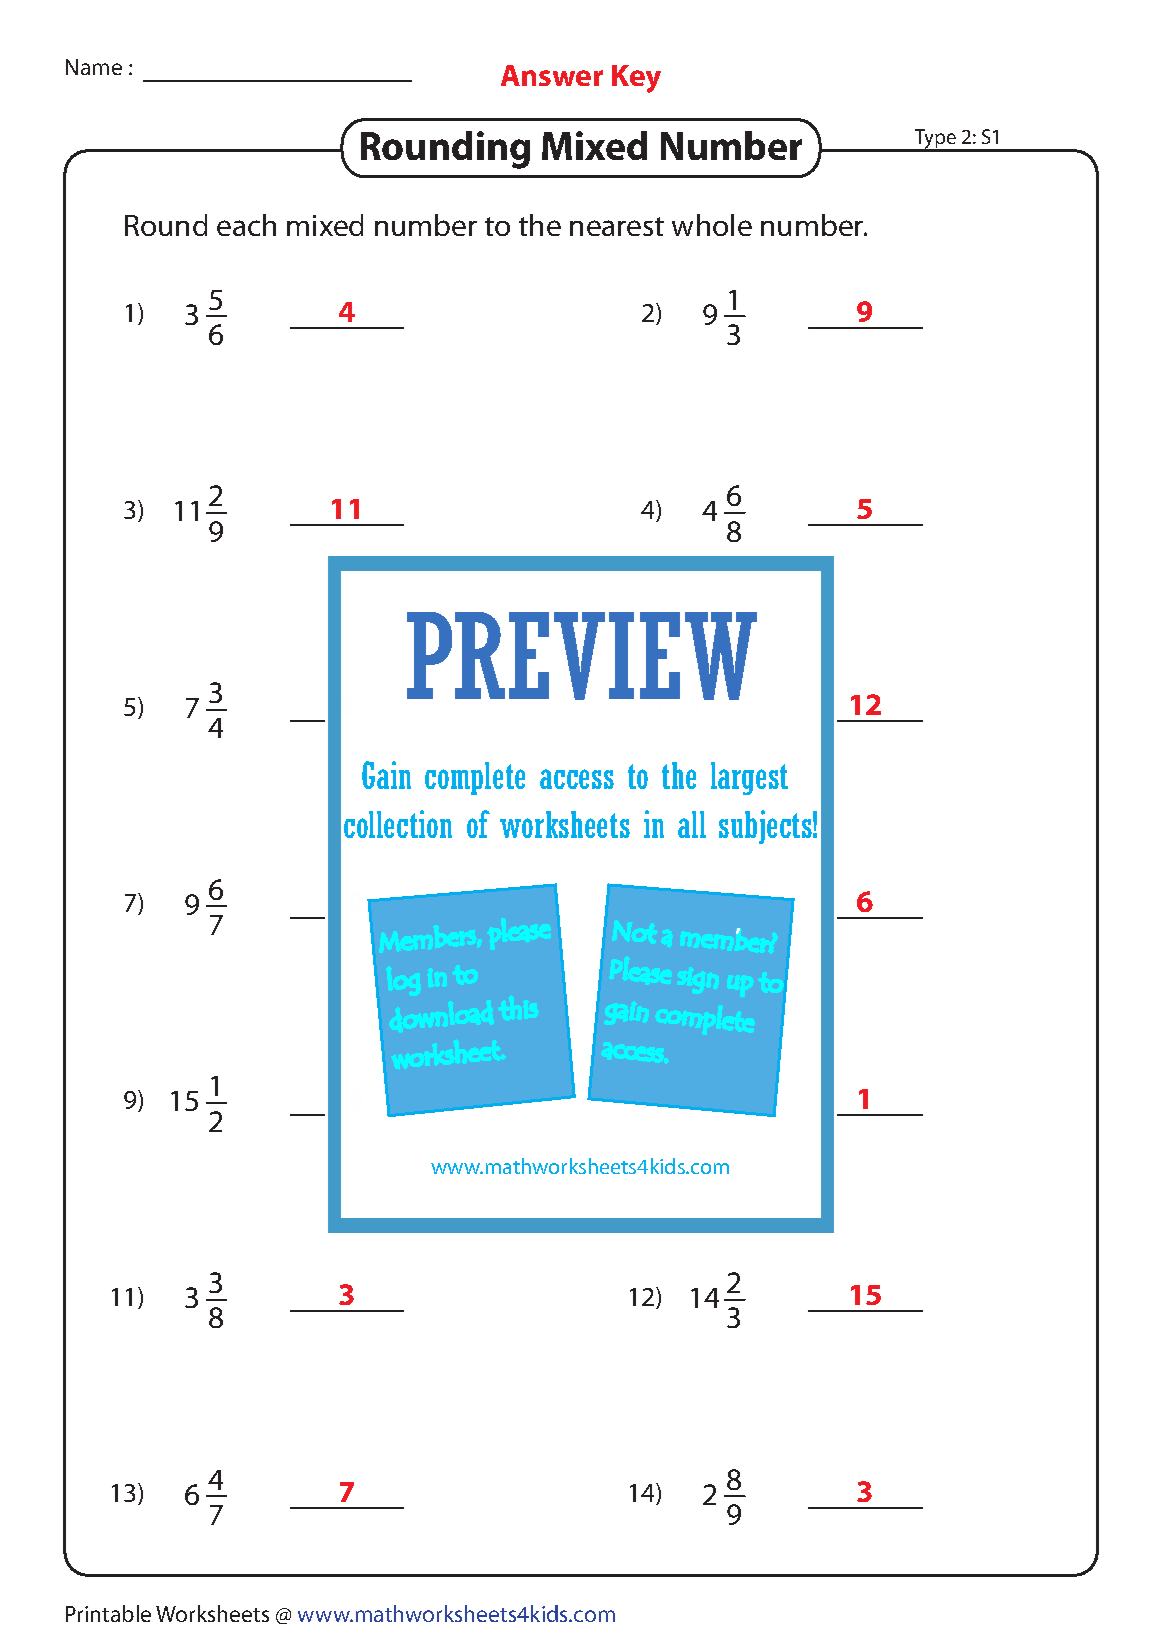 This page has width=1166, height=1651. I want to click on Type, so click(936, 140).
